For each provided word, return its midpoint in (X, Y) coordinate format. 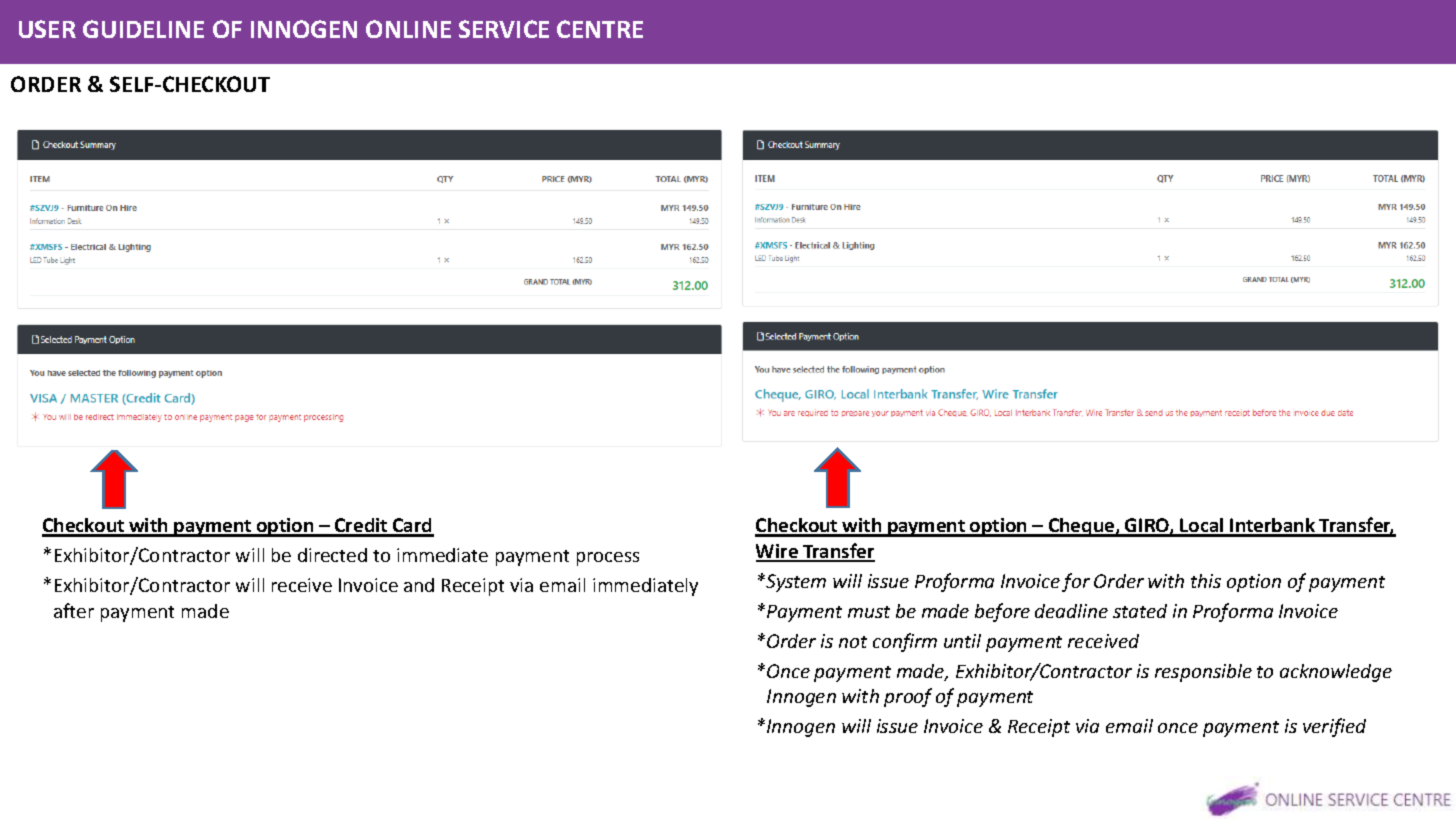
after (74, 610)
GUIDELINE (143, 29)
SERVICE (504, 29)
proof (908, 697)
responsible (1203, 673)
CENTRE (600, 29)
